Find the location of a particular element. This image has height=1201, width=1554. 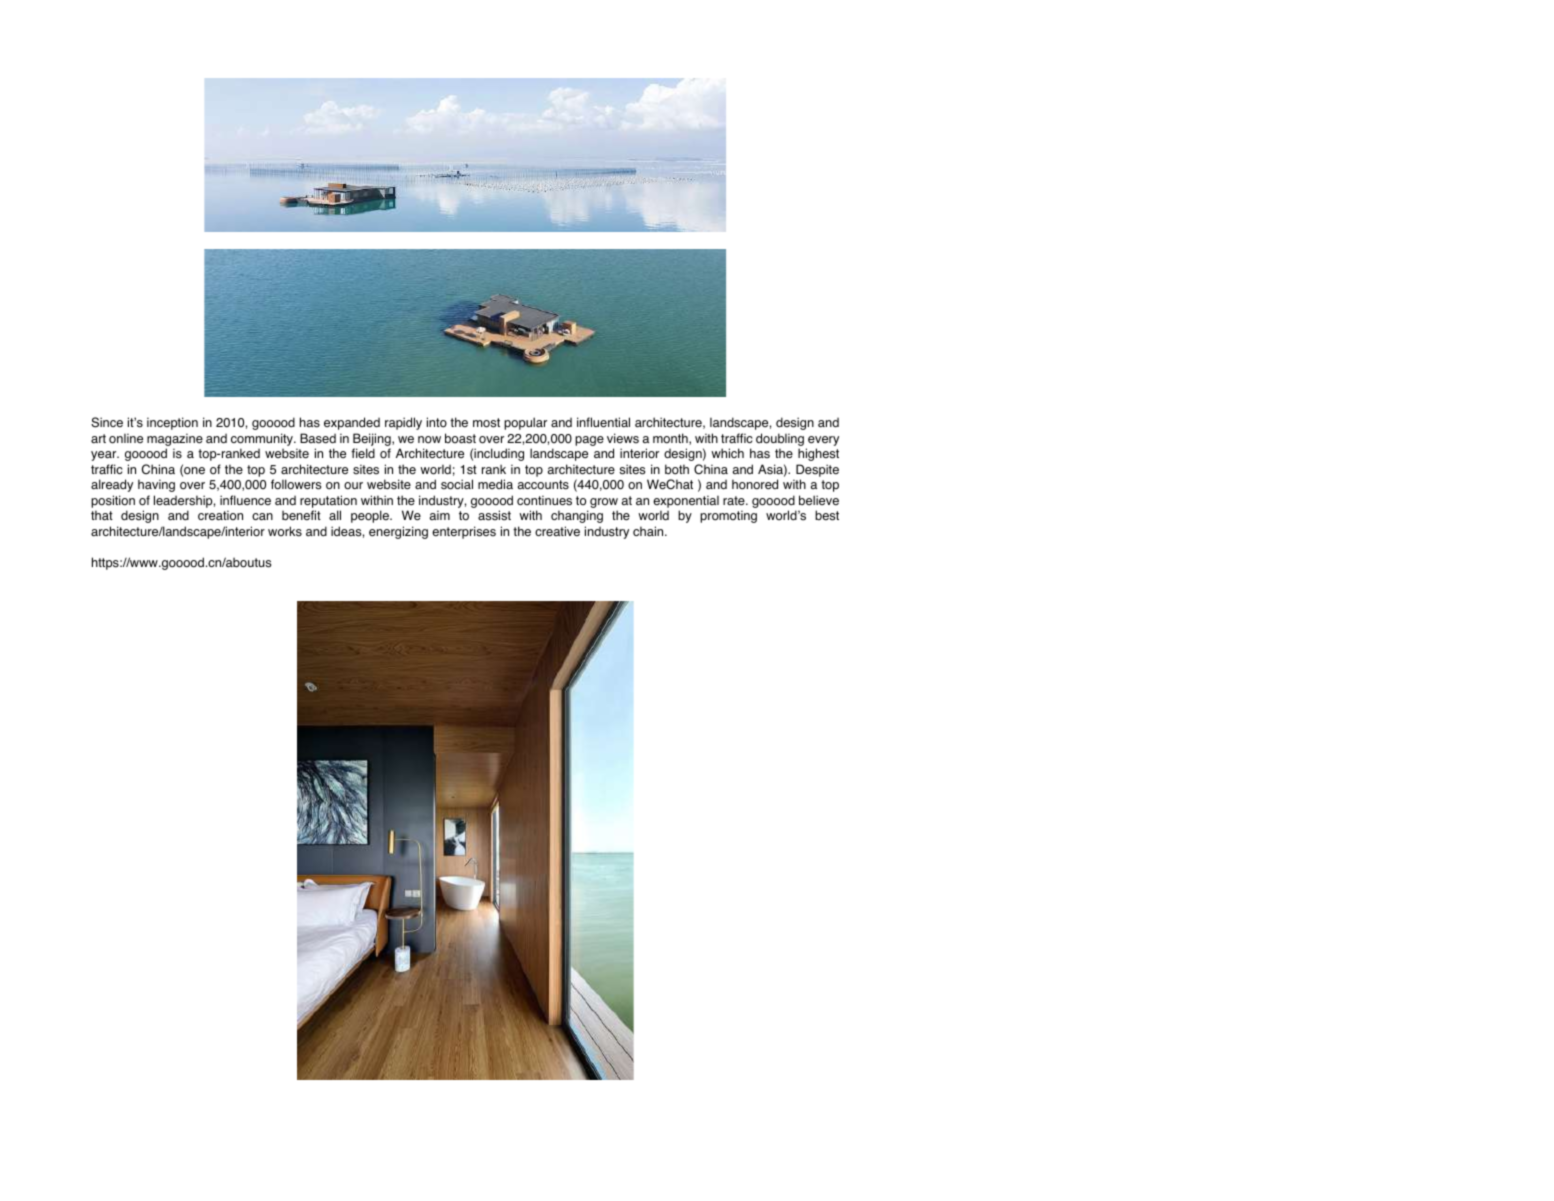

chain is located at coordinates (649, 531).
